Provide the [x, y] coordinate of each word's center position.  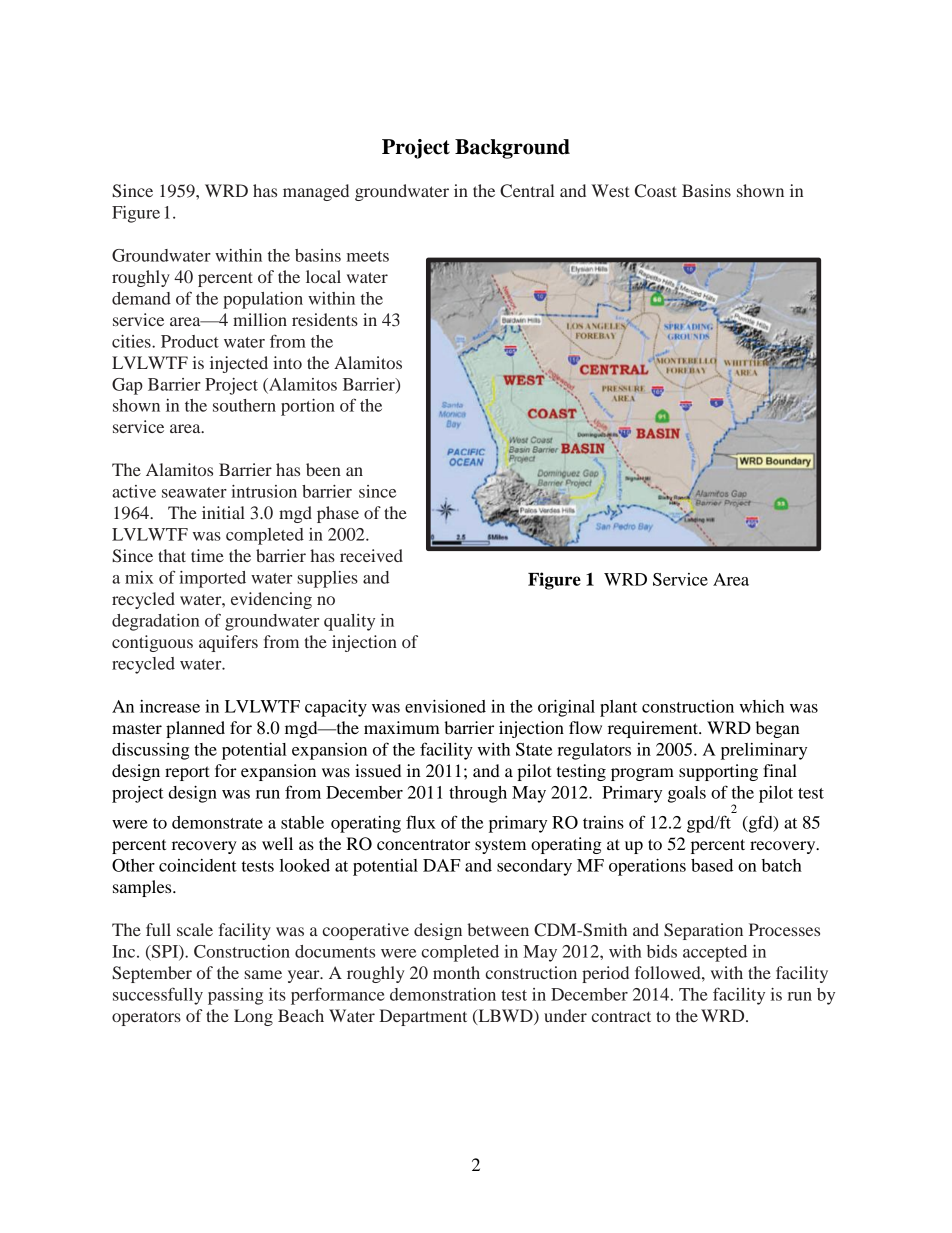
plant [618, 708]
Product [190, 341]
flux [421, 822]
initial [223, 512]
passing [235, 996]
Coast [656, 191]
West [610, 190]
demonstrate [217, 822]
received [371, 555]
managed [316, 192]
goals [687, 794]
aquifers [228, 643]
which [761, 706]
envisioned [445, 706]
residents [325, 319]
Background [512, 149]
